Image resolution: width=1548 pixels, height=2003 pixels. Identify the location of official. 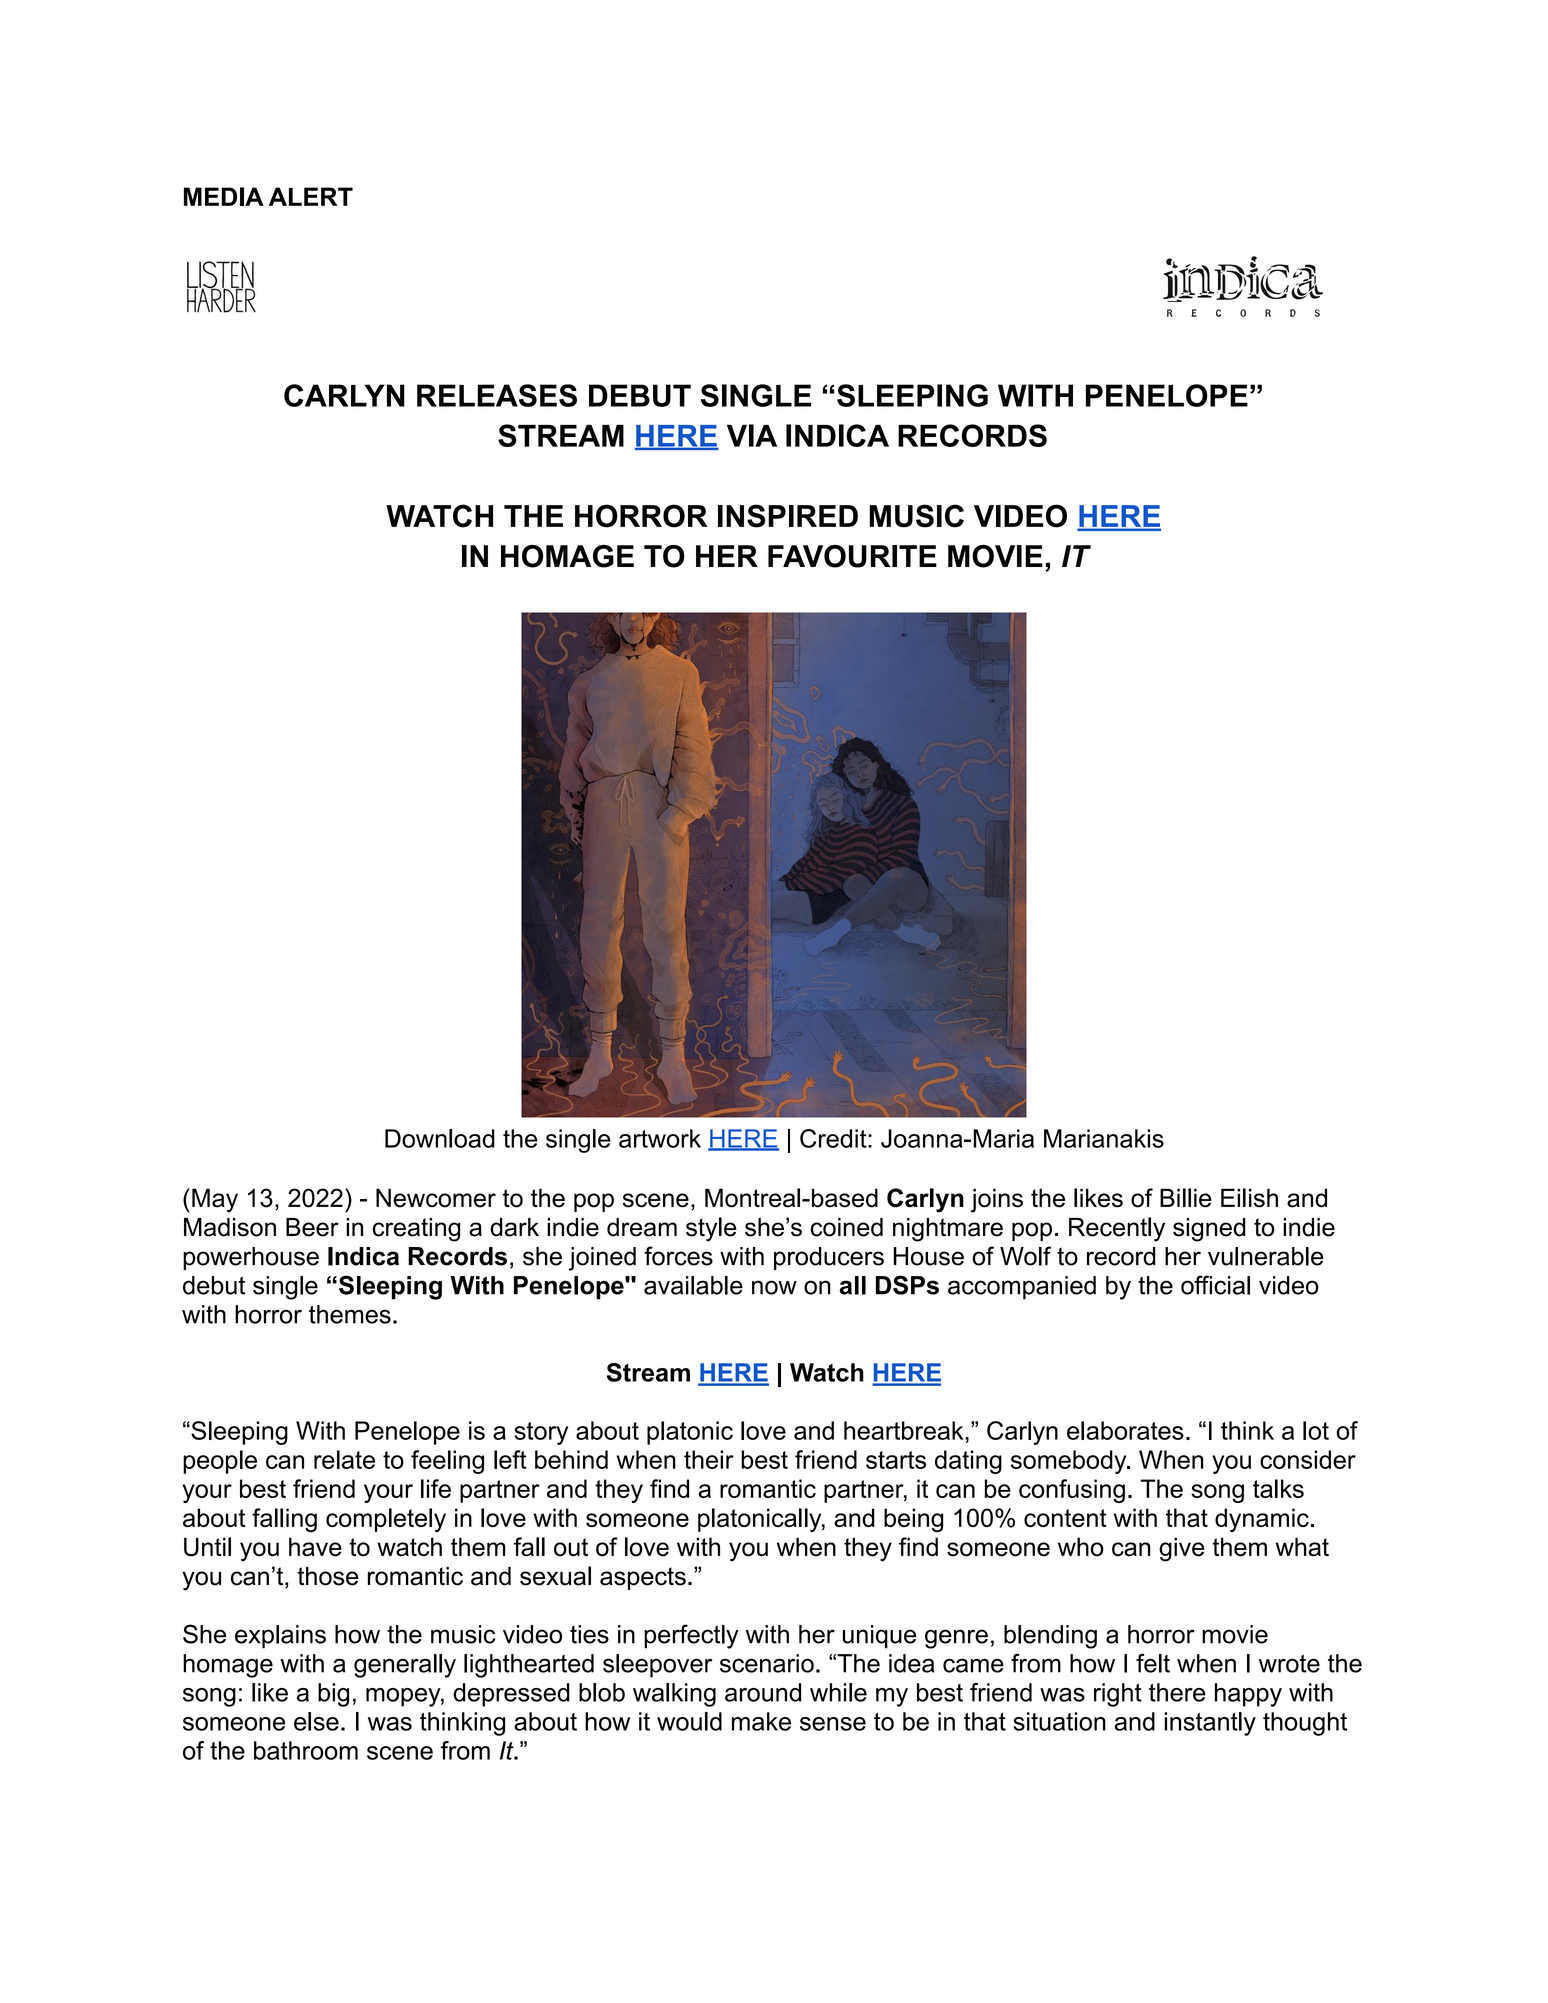
(1215, 1285).
